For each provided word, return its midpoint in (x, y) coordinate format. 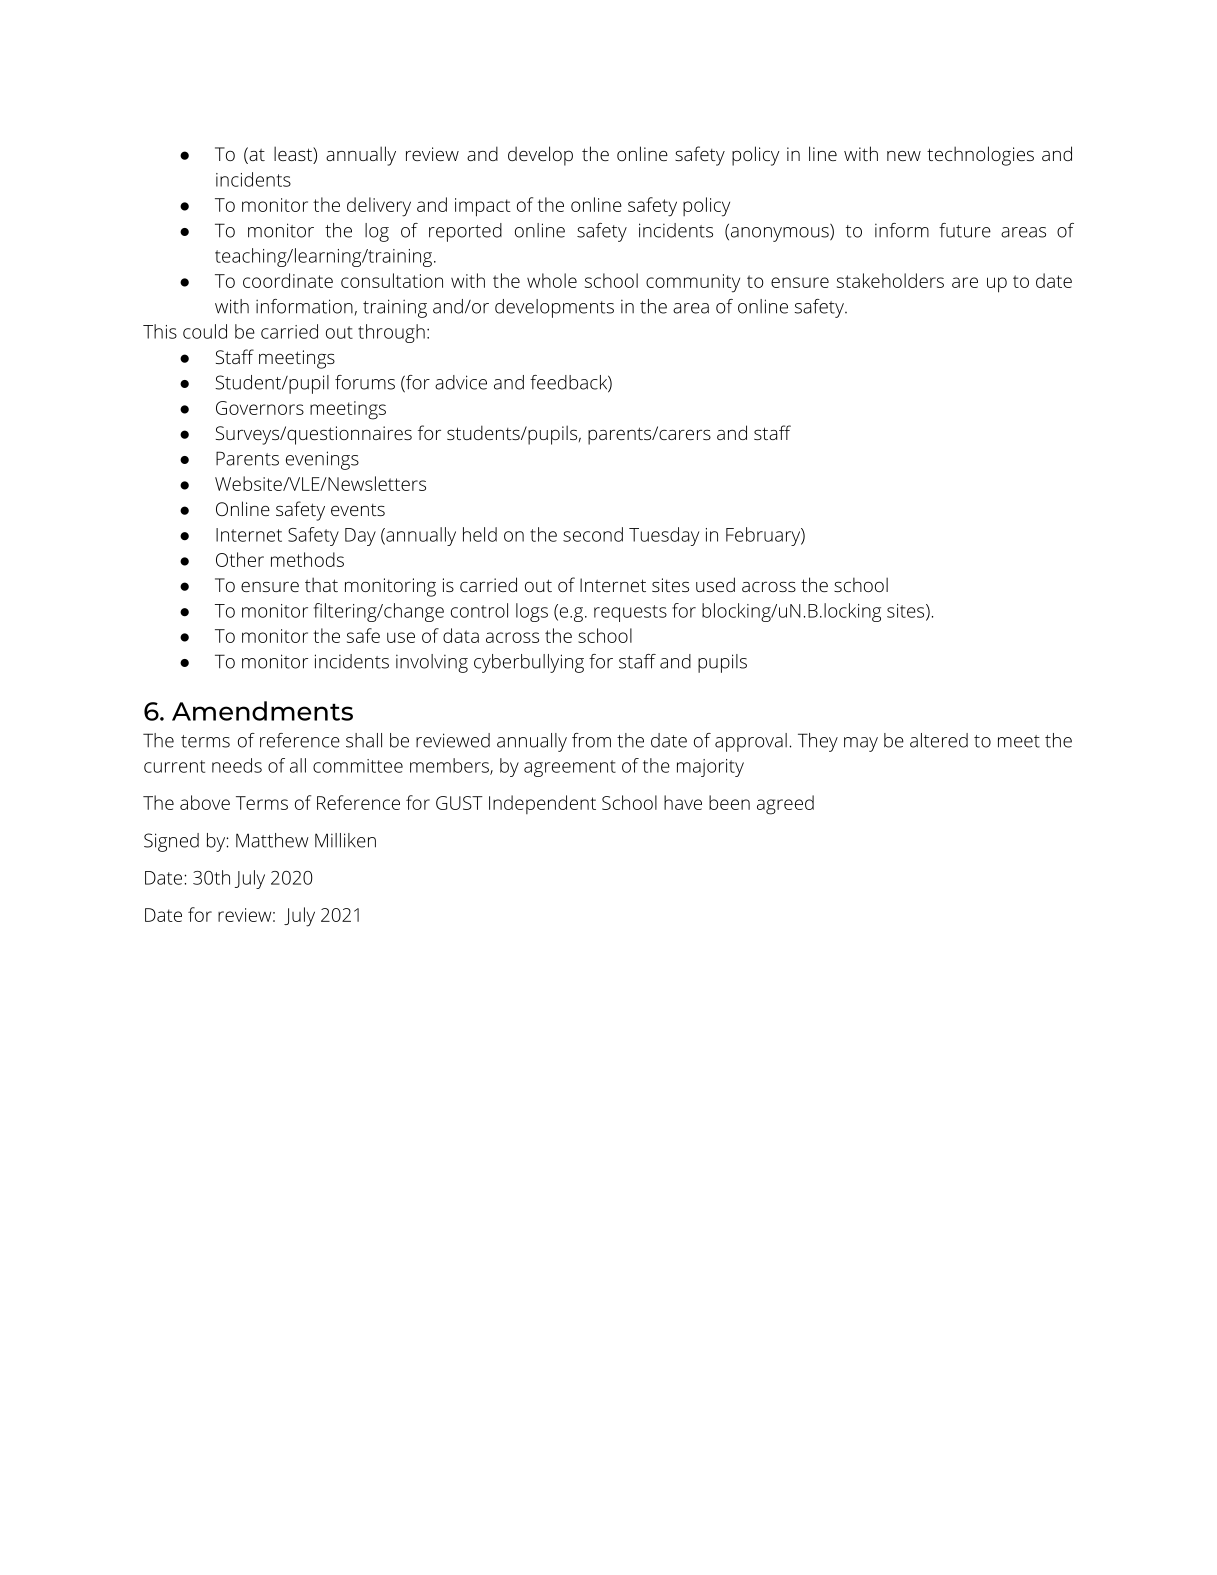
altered (939, 740)
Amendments (262, 711)
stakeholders (890, 280)
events (358, 510)
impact (483, 207)
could (205, 331)
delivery (379, 207)
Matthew (272, 840)
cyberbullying (529, 663)
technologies (980, 156)
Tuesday (664, 536)
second (593, 534)
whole (552, 280)
